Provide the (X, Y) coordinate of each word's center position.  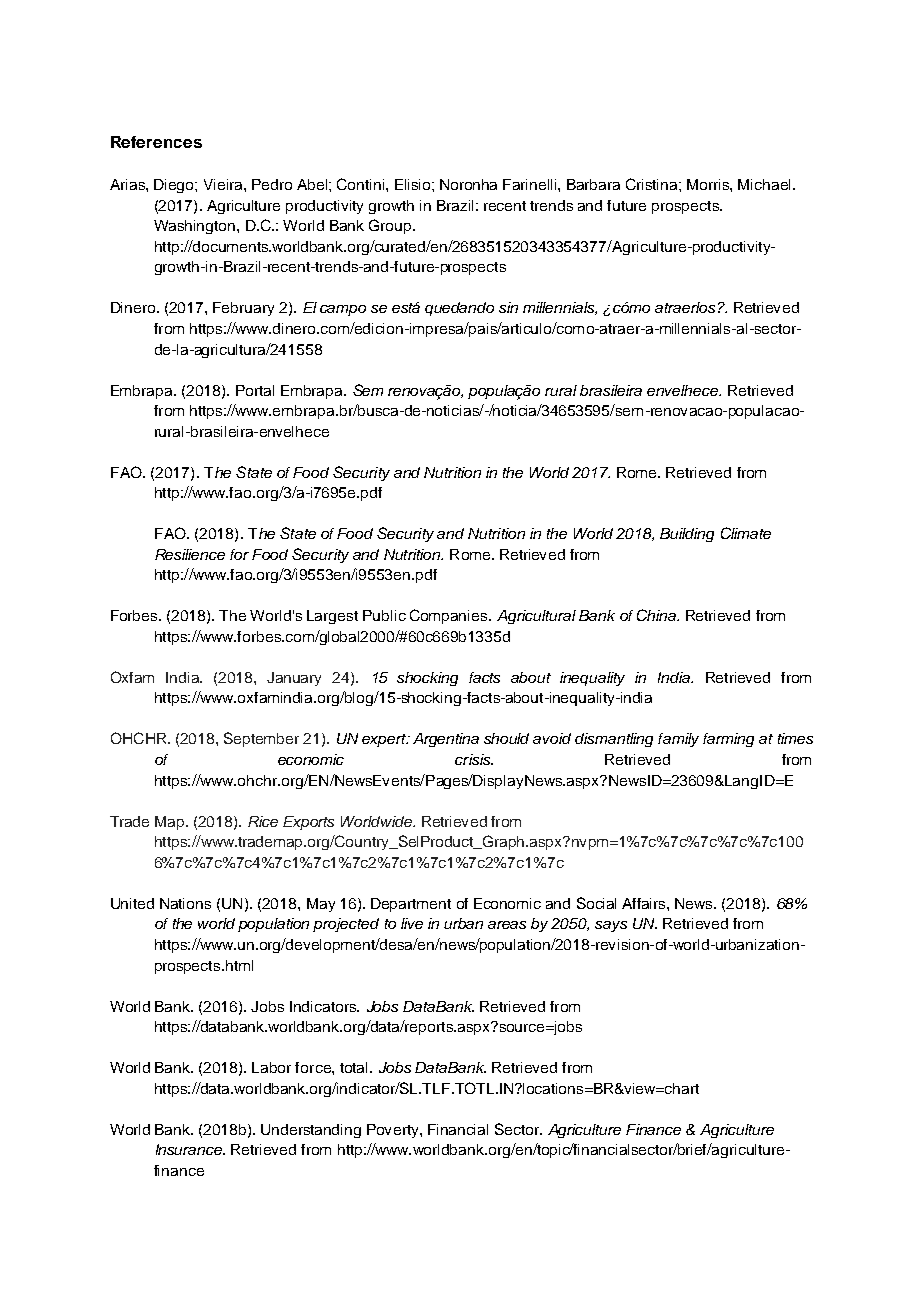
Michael (764, 184)
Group (391, 226)
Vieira (224, 184)
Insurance (190, 1149)
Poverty (394, 1131)
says (611, 926)
